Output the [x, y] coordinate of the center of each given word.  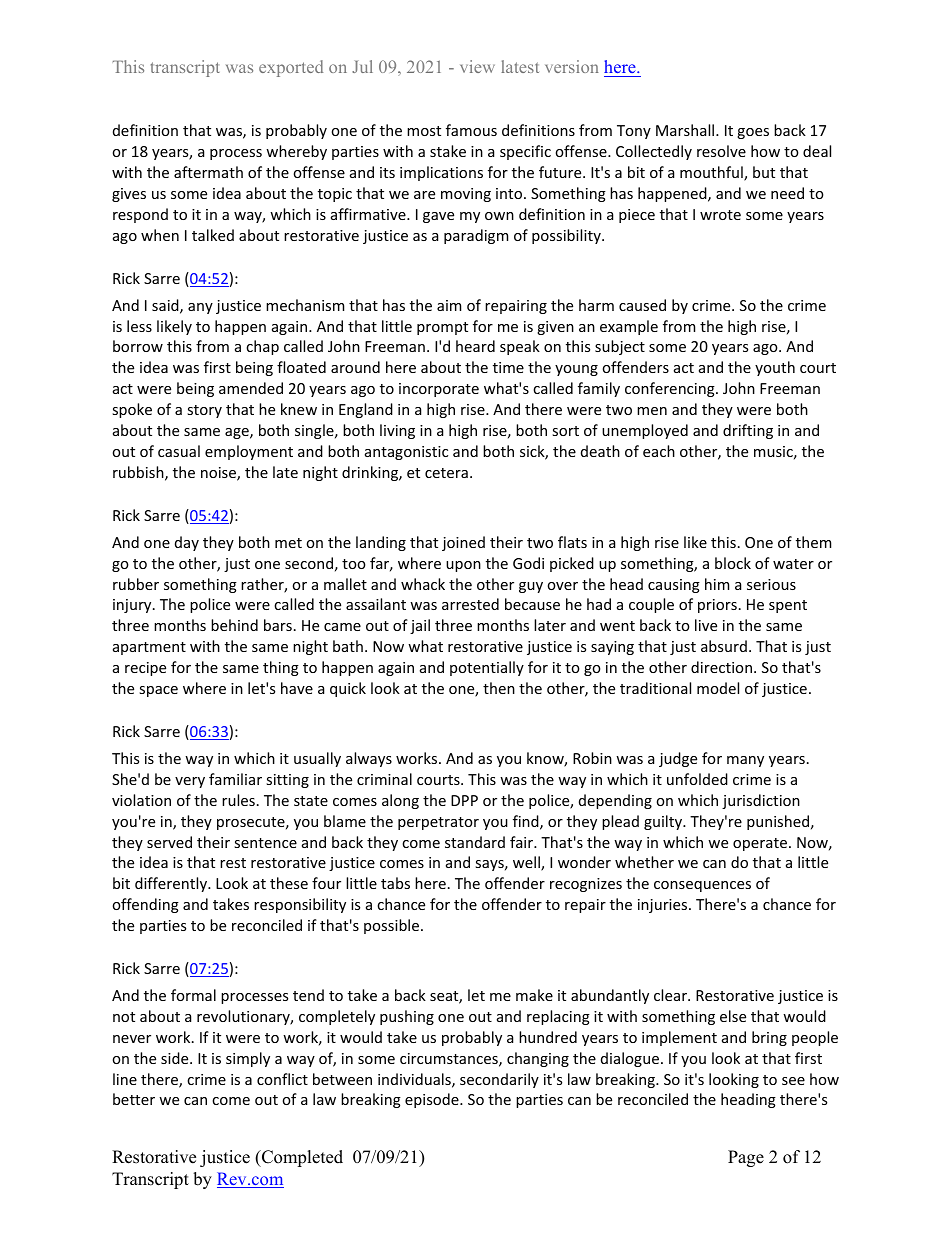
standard [475, 842]
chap [262, 347]
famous [471, 130]
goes [753, 133]
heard [475, 346]
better [134, 1099]
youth [775, 368]
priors [717, 606]
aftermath [208, 172]
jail [420, 626]
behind [234, 625]
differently [172, 884]
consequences [702, 886]
